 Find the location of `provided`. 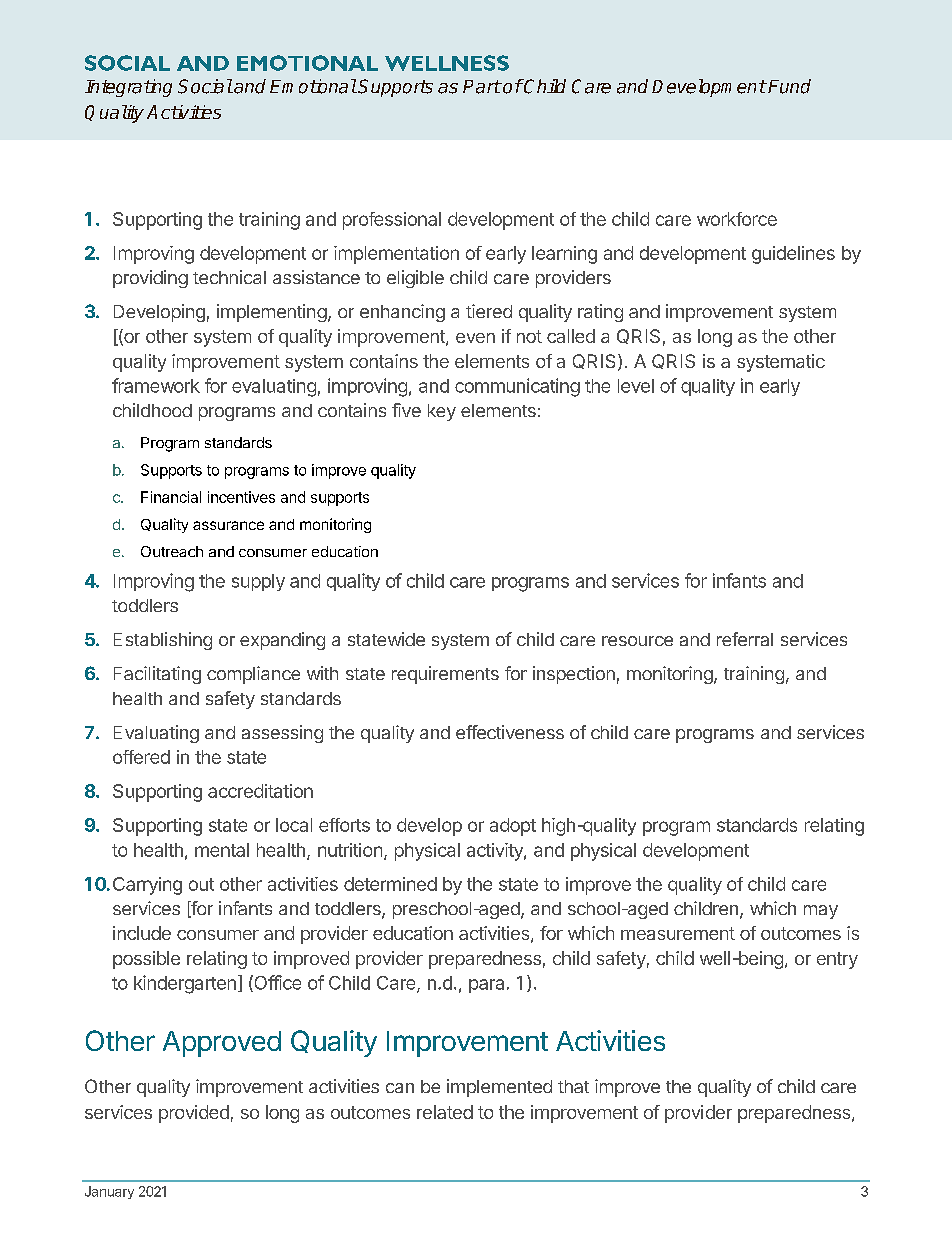

provided is located at coordinates (194, 1114).
